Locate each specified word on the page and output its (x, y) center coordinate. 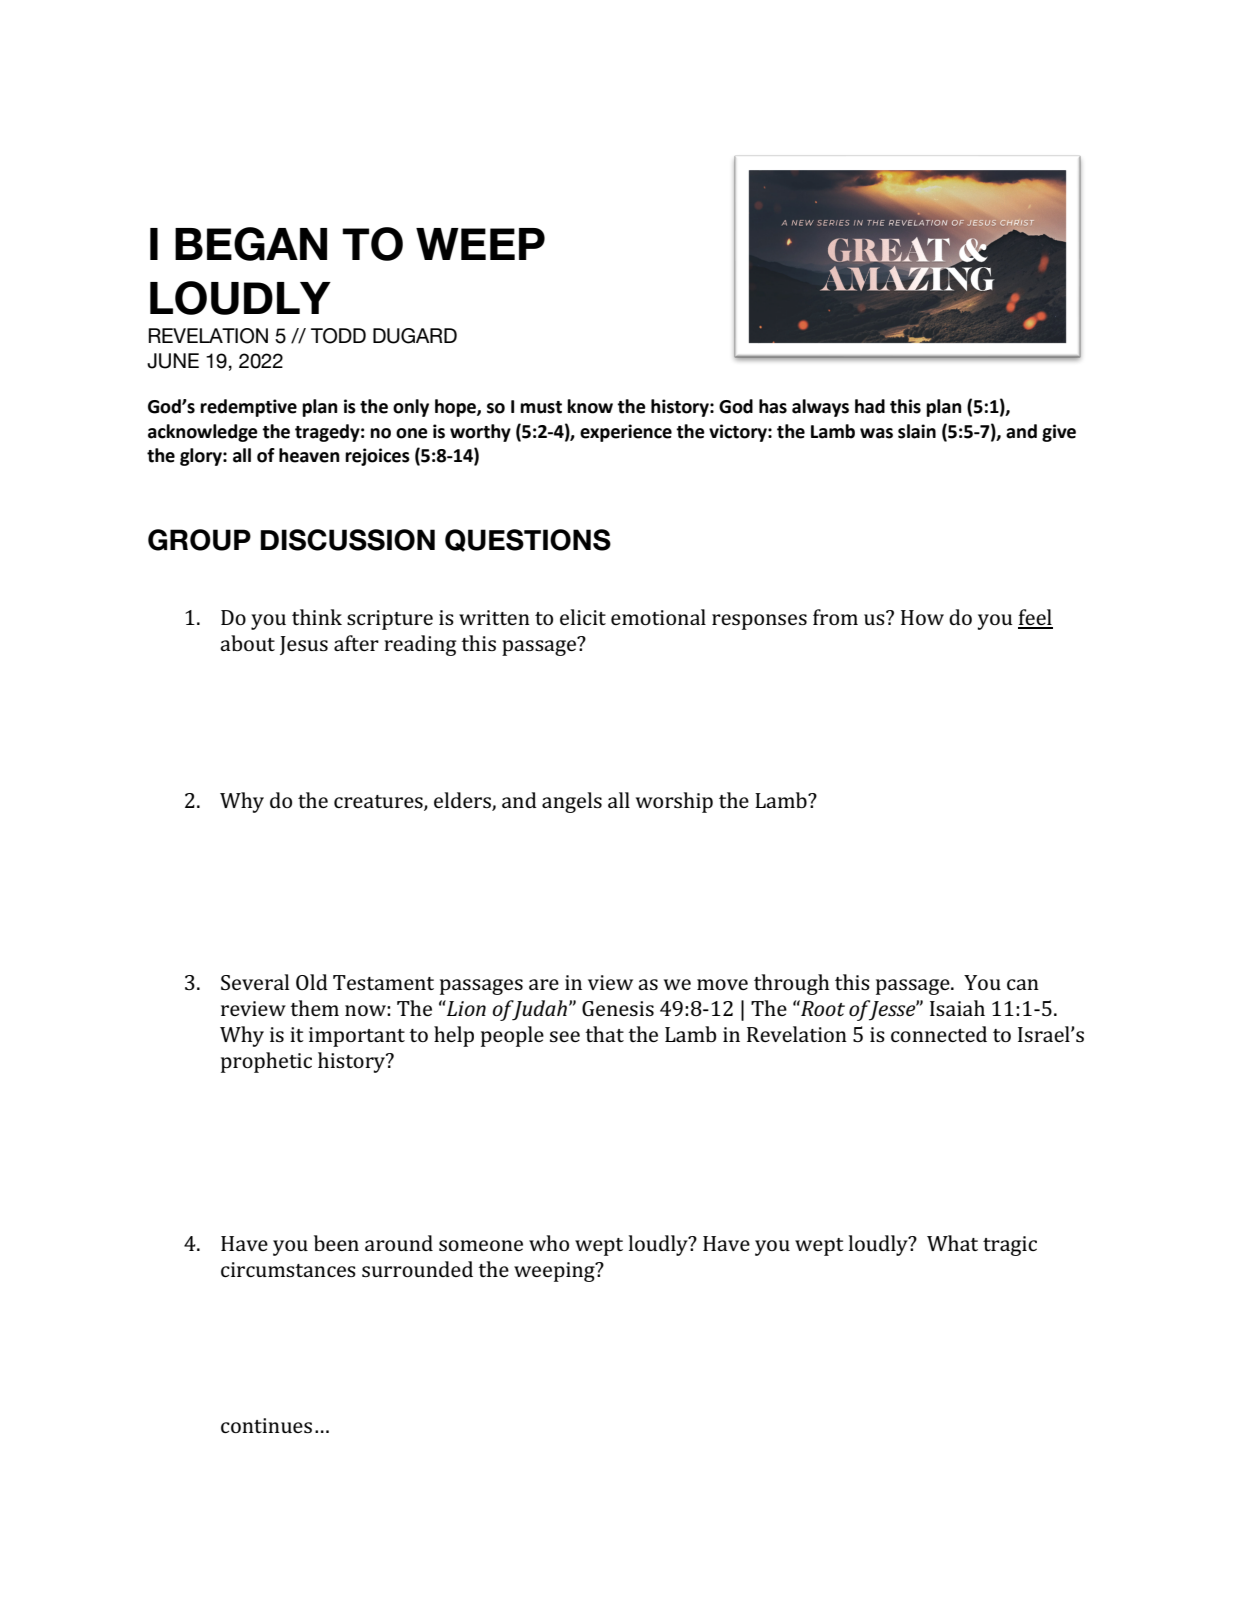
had (870, 406)
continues (266, 1425)
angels (572, 802)
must (541, 407)
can (1023, 984)
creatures (379, 802)
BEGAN (251, 244)
